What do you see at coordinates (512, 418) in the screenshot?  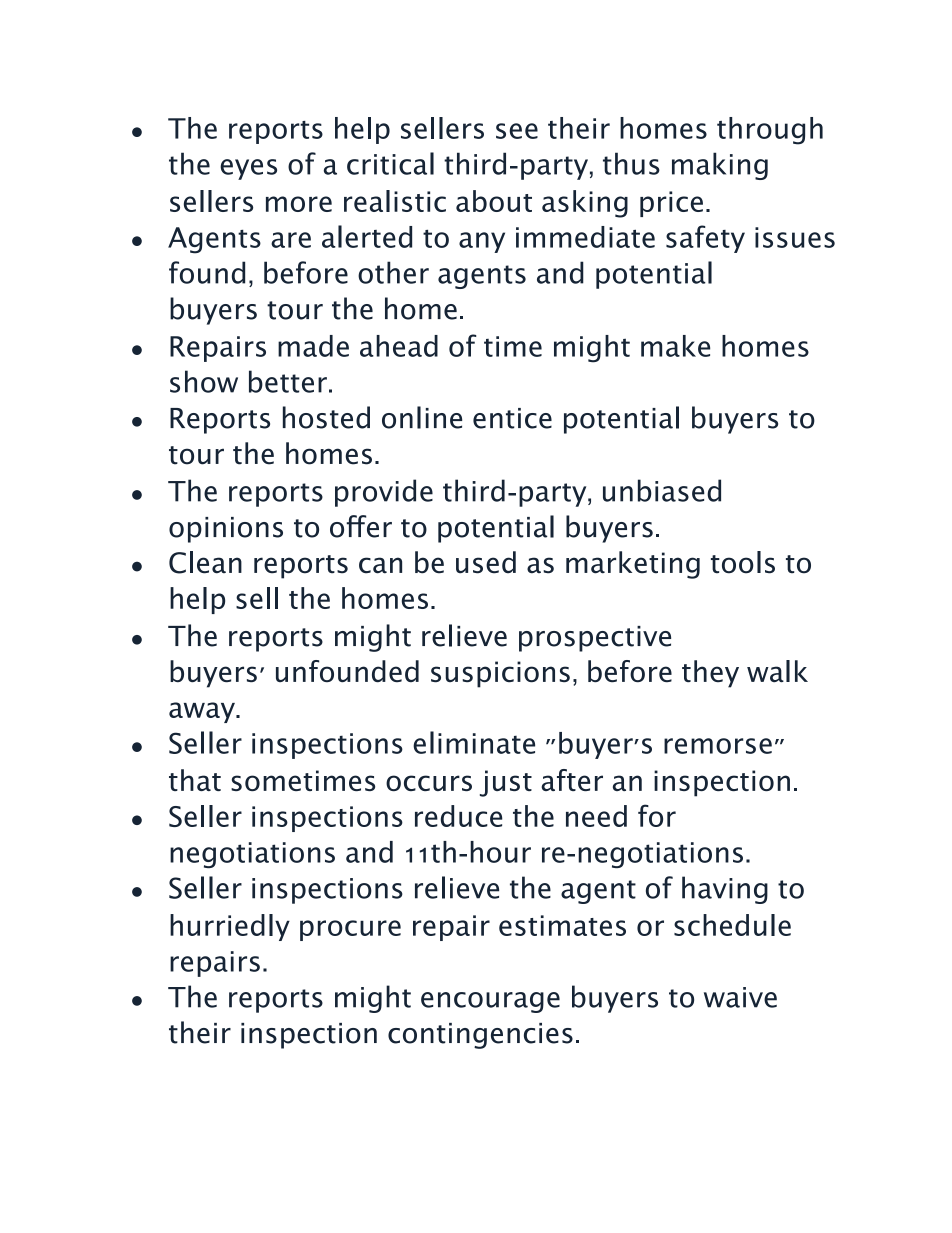 I see `entice` at bounding box center [512, 418].
